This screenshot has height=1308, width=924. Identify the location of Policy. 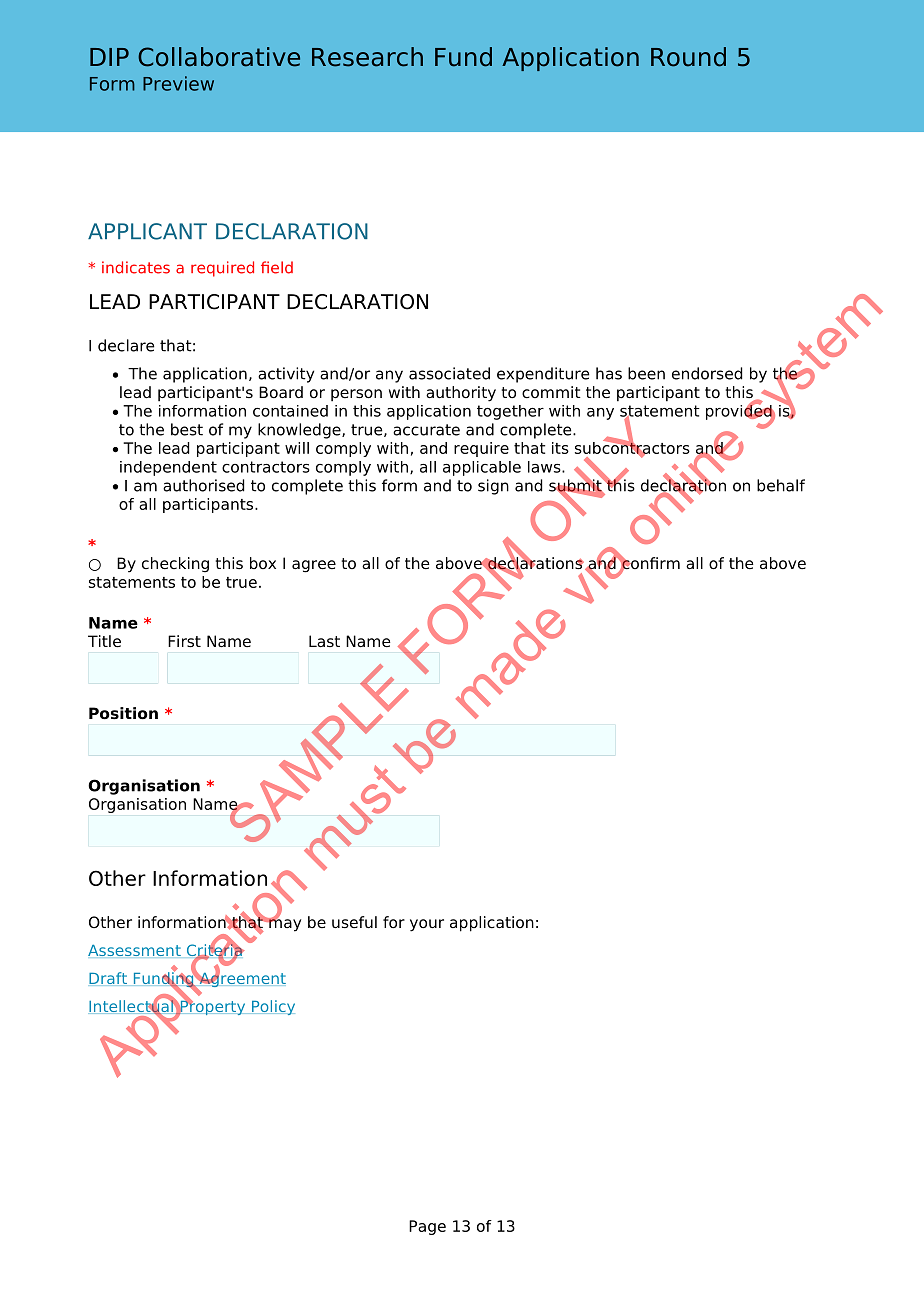
(272, 1007).
